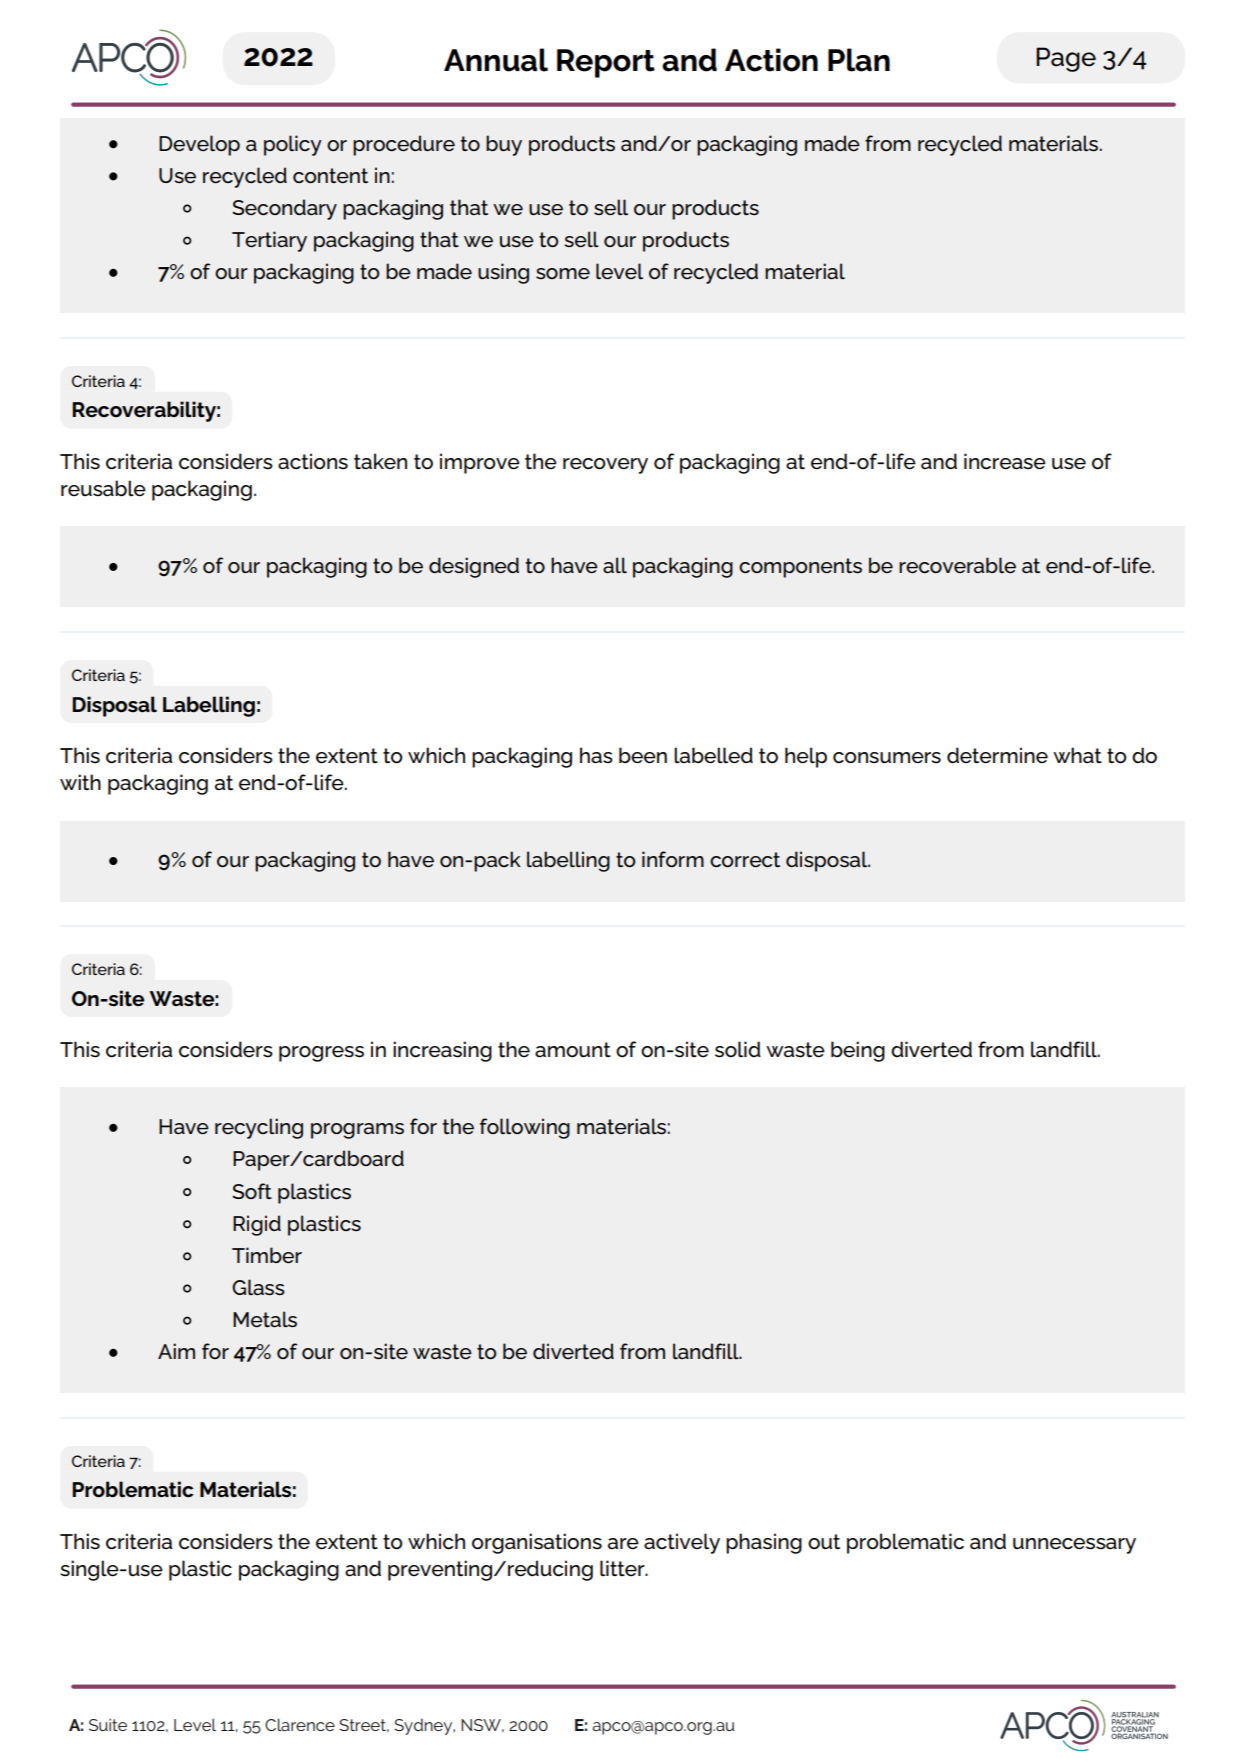 The width and height of the screenshot is (1245, 1762). Describe the element at coordinates (605, 466) in the screenshot. I see `recovery` at that location.
